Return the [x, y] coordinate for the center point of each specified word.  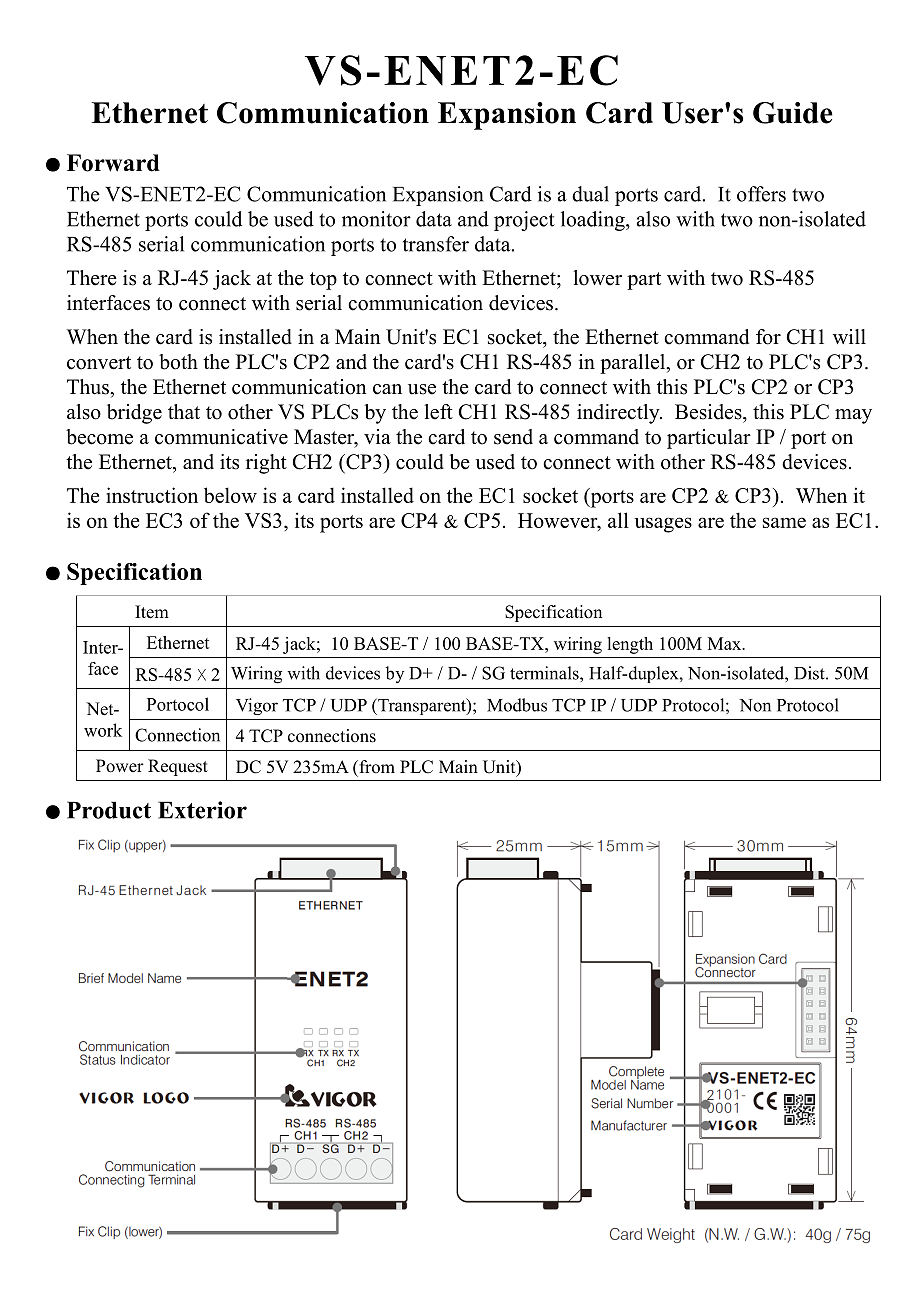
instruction [152, 495]
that [184, 411]
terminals [545, 673]
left [438, 412]
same [784, 522]
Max [726, 643]
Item [152, 612]
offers [761, 194]
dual [590, 194]
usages [663, 525]
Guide [793, 113]
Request [178, 767]
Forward [113, 163]
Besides [709, 412]
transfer [436, 244]
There [92, 278]
